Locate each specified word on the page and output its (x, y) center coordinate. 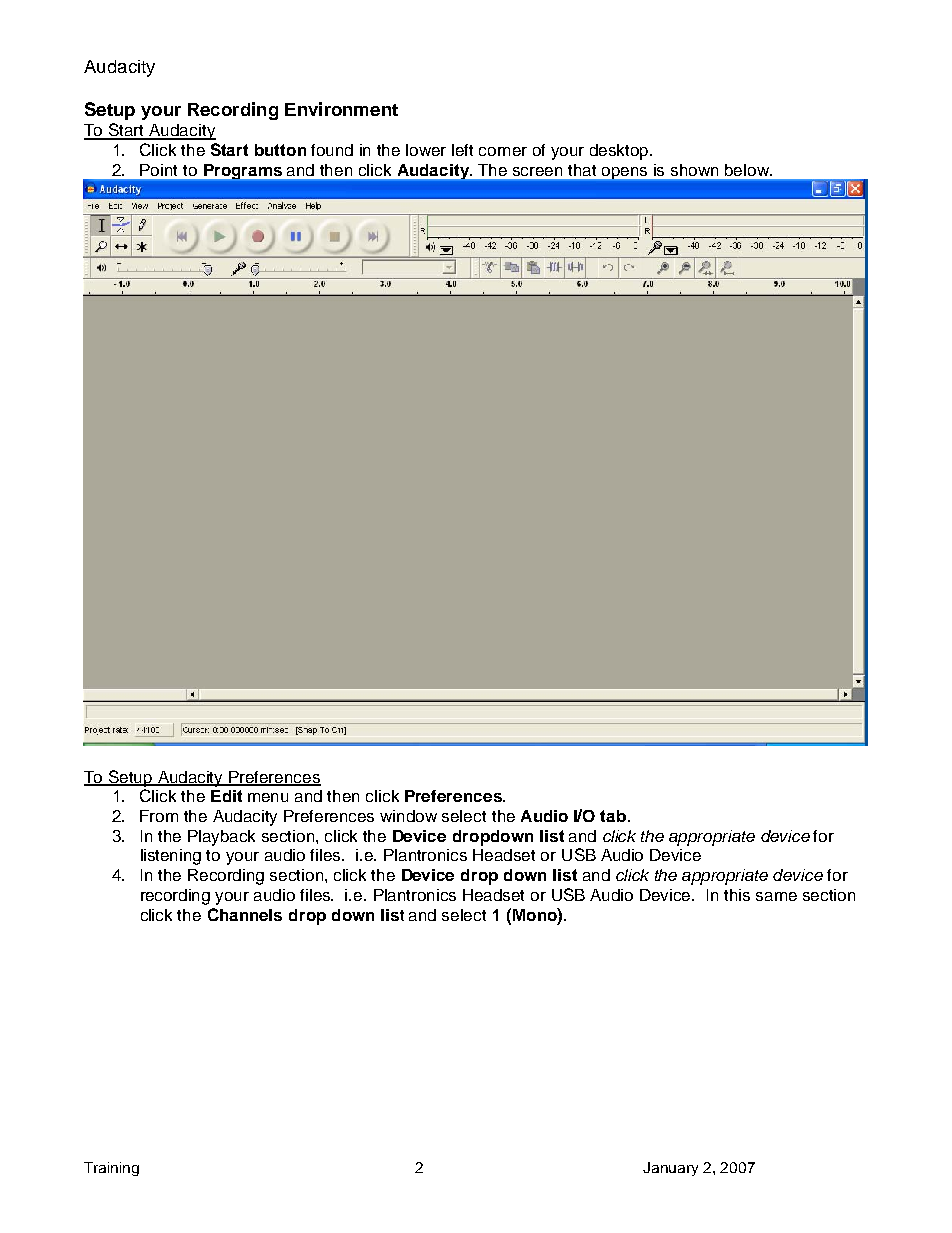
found (332, 150)
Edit (226, 796)
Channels (245, 914)
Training (111, 1169)
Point (158, 170)
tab (614, 816)
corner (503, 151)
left (462, 150)
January (670, 1169)
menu (268, 797)
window (408, 816)
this (737, 895)
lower (426, 150)
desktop (620, 152)
